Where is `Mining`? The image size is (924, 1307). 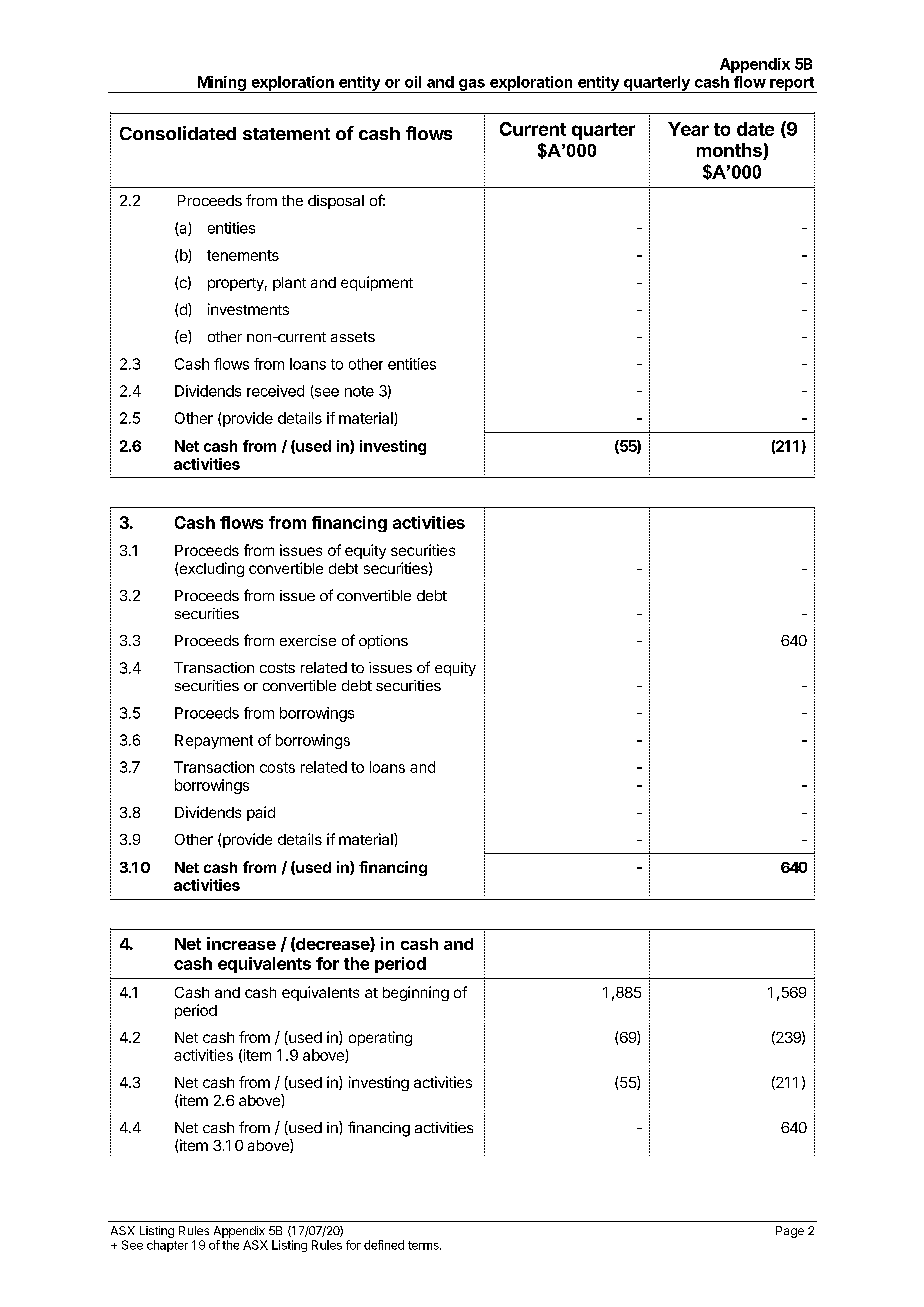 Mining is located at coordinates (221, 84).
